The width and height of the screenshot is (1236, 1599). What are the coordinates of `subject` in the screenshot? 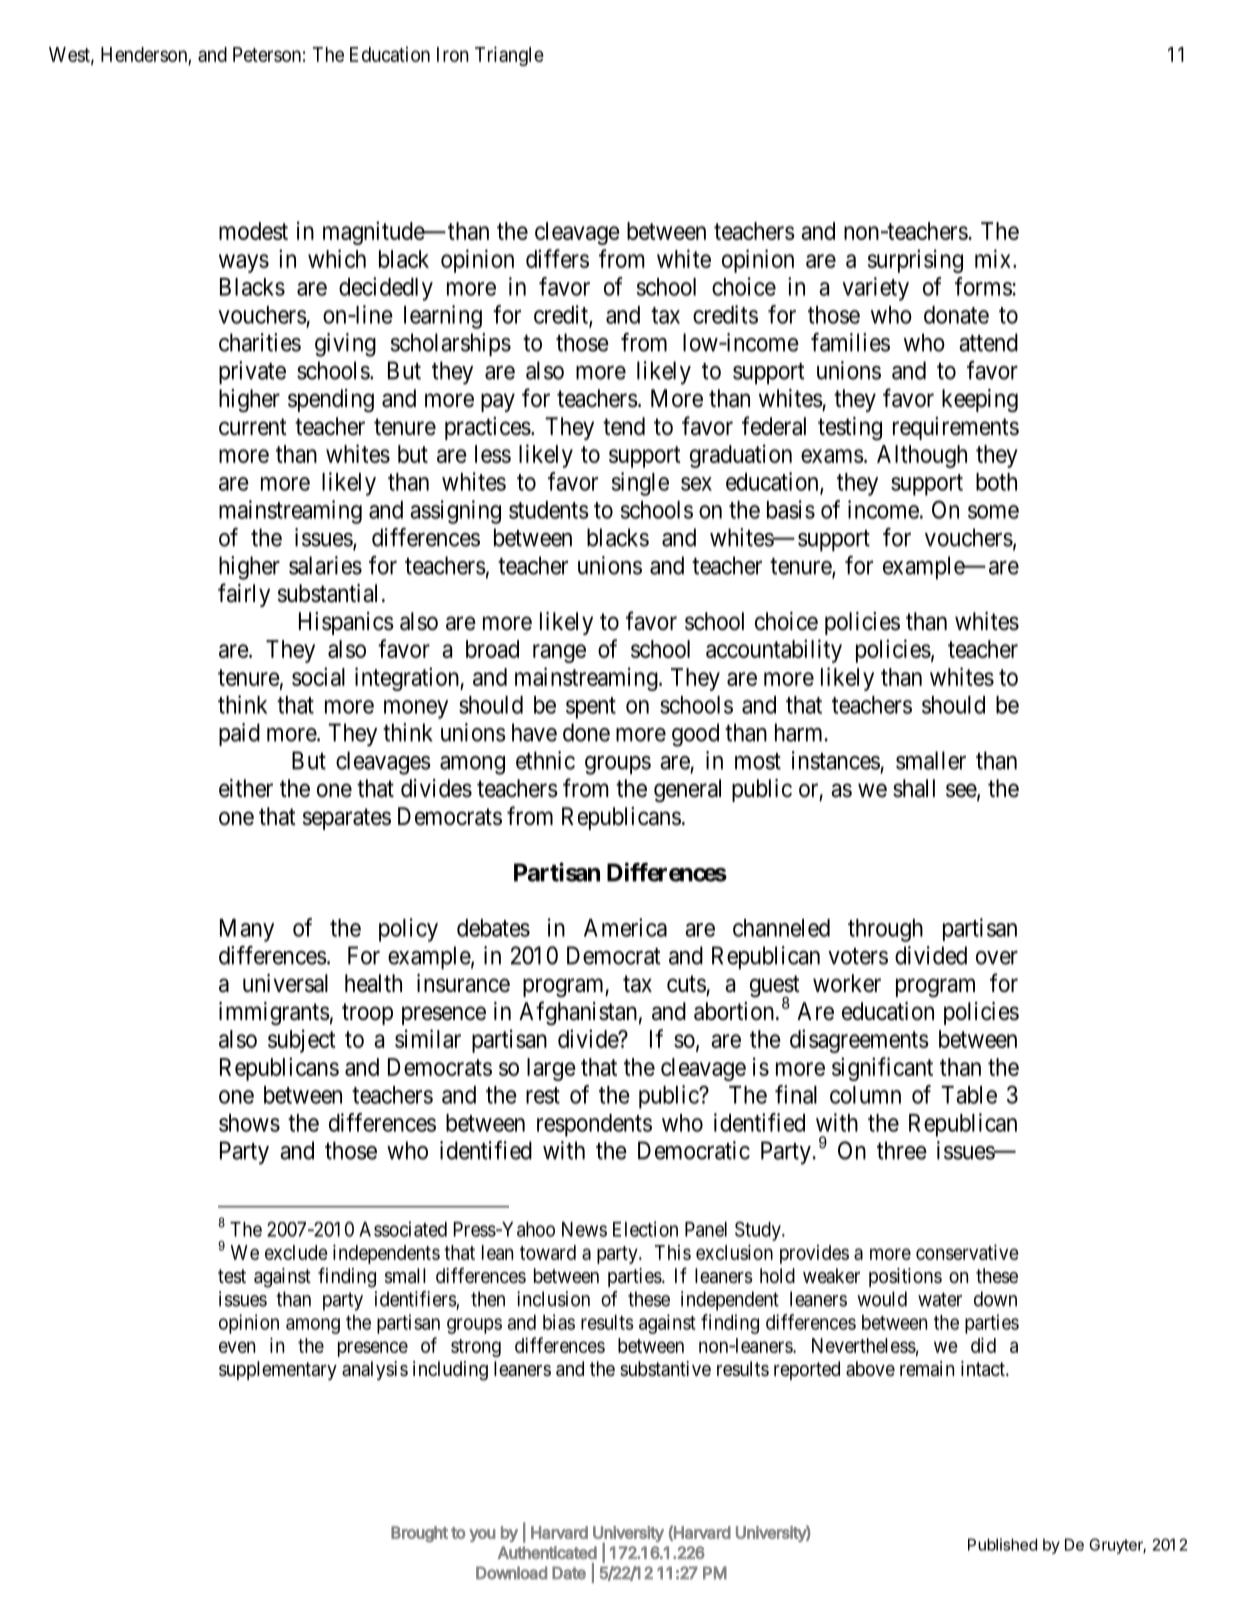 It's located at (302, 1041).
